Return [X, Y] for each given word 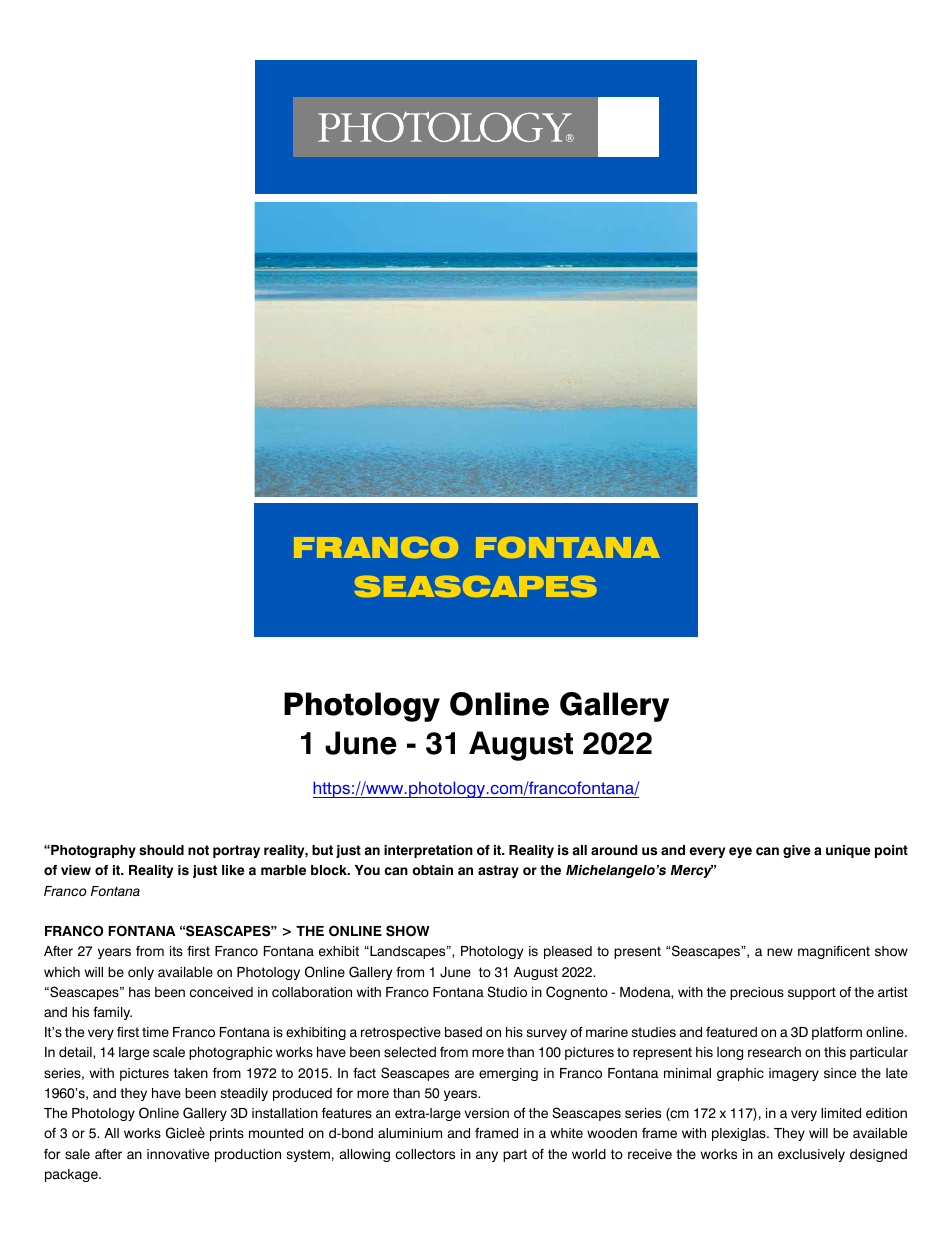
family [112, 1013]
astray [498, 871]
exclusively [811, 1155]
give [797, 851]
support [812, 993]
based [463, 1032]
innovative [178, 1154]
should [161, 850]
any [487, 1156]
